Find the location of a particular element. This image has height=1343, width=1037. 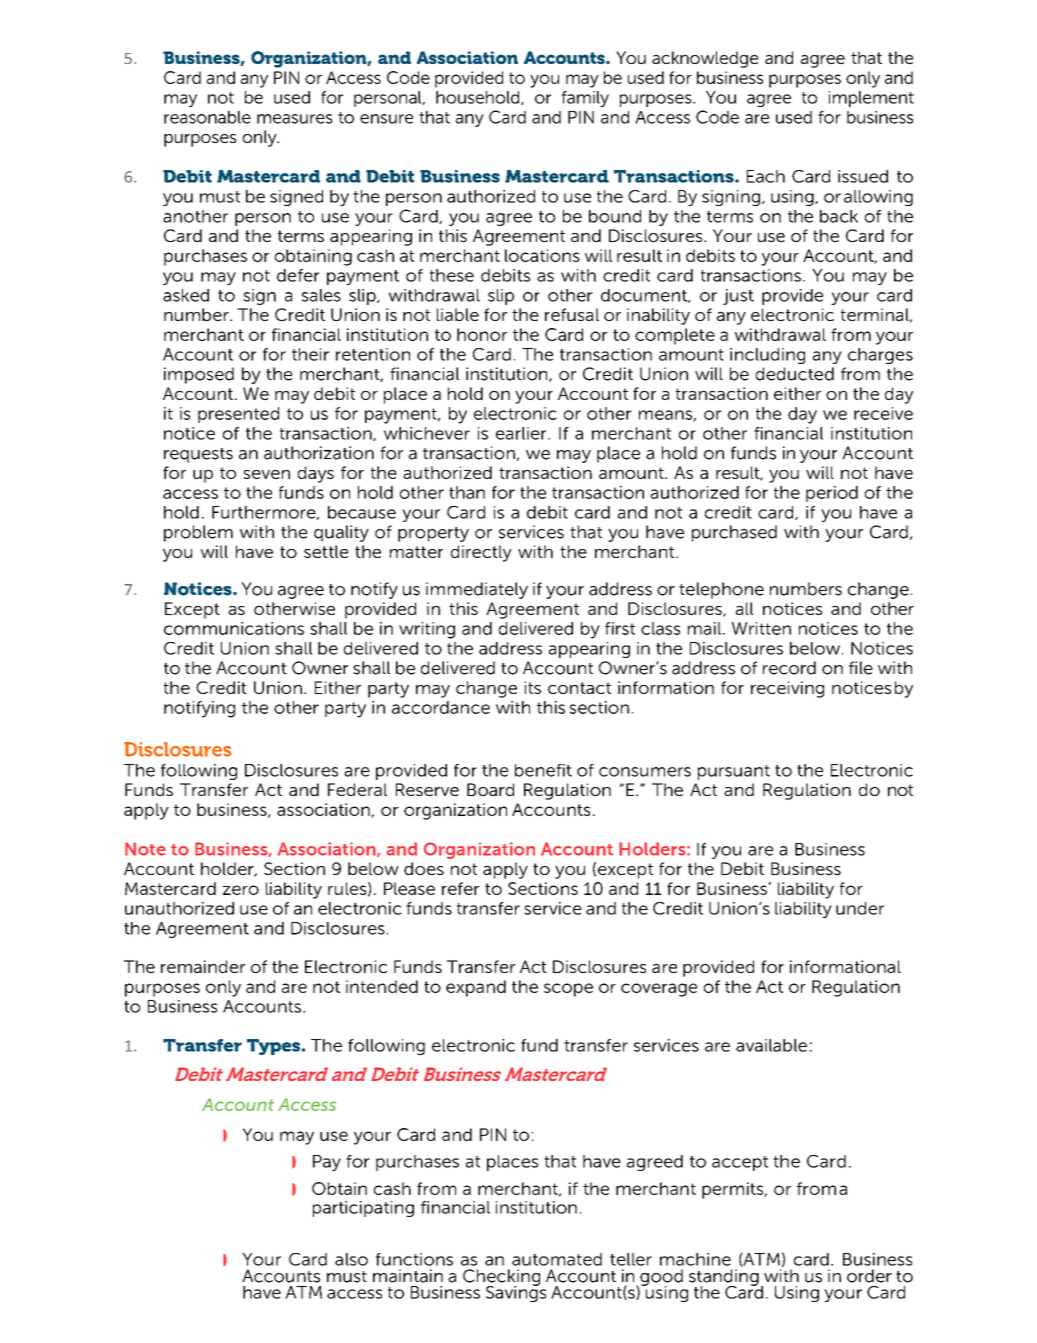

remainder is located at coordinates (203, 966).
